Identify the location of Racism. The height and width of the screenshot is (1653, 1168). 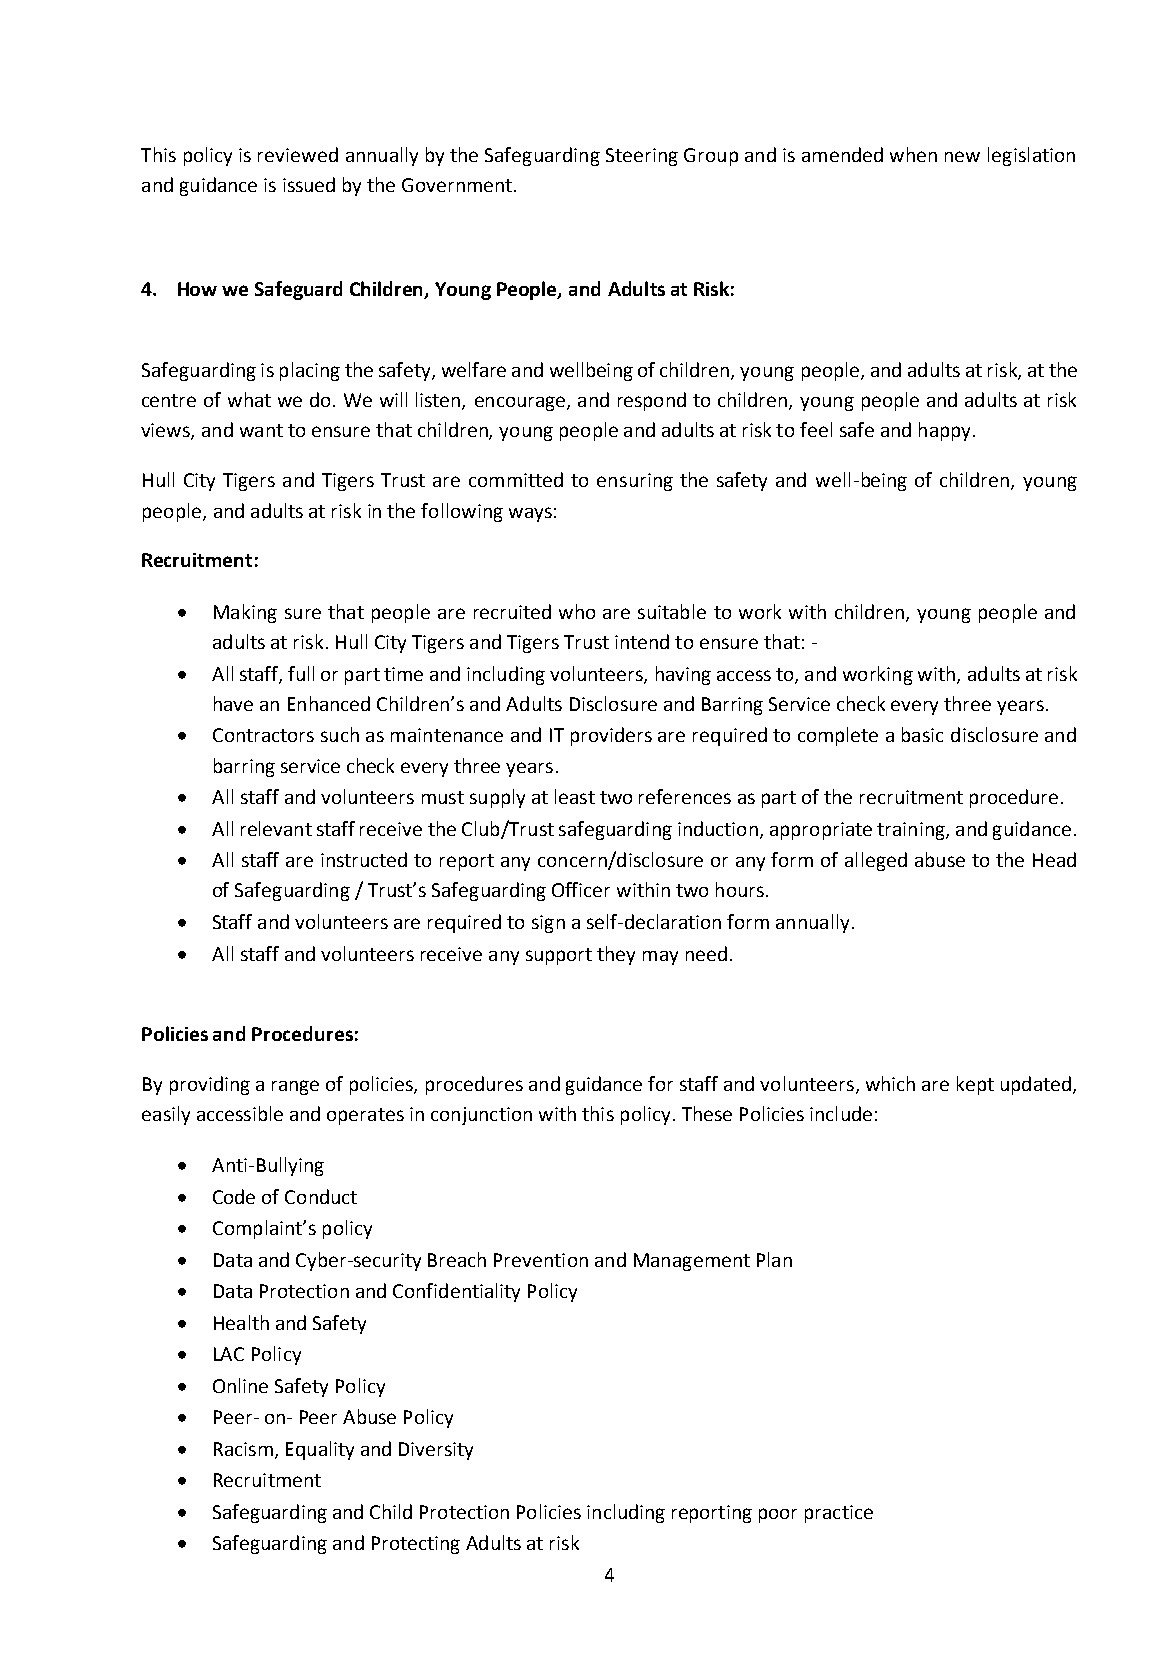
(243, 1449).
